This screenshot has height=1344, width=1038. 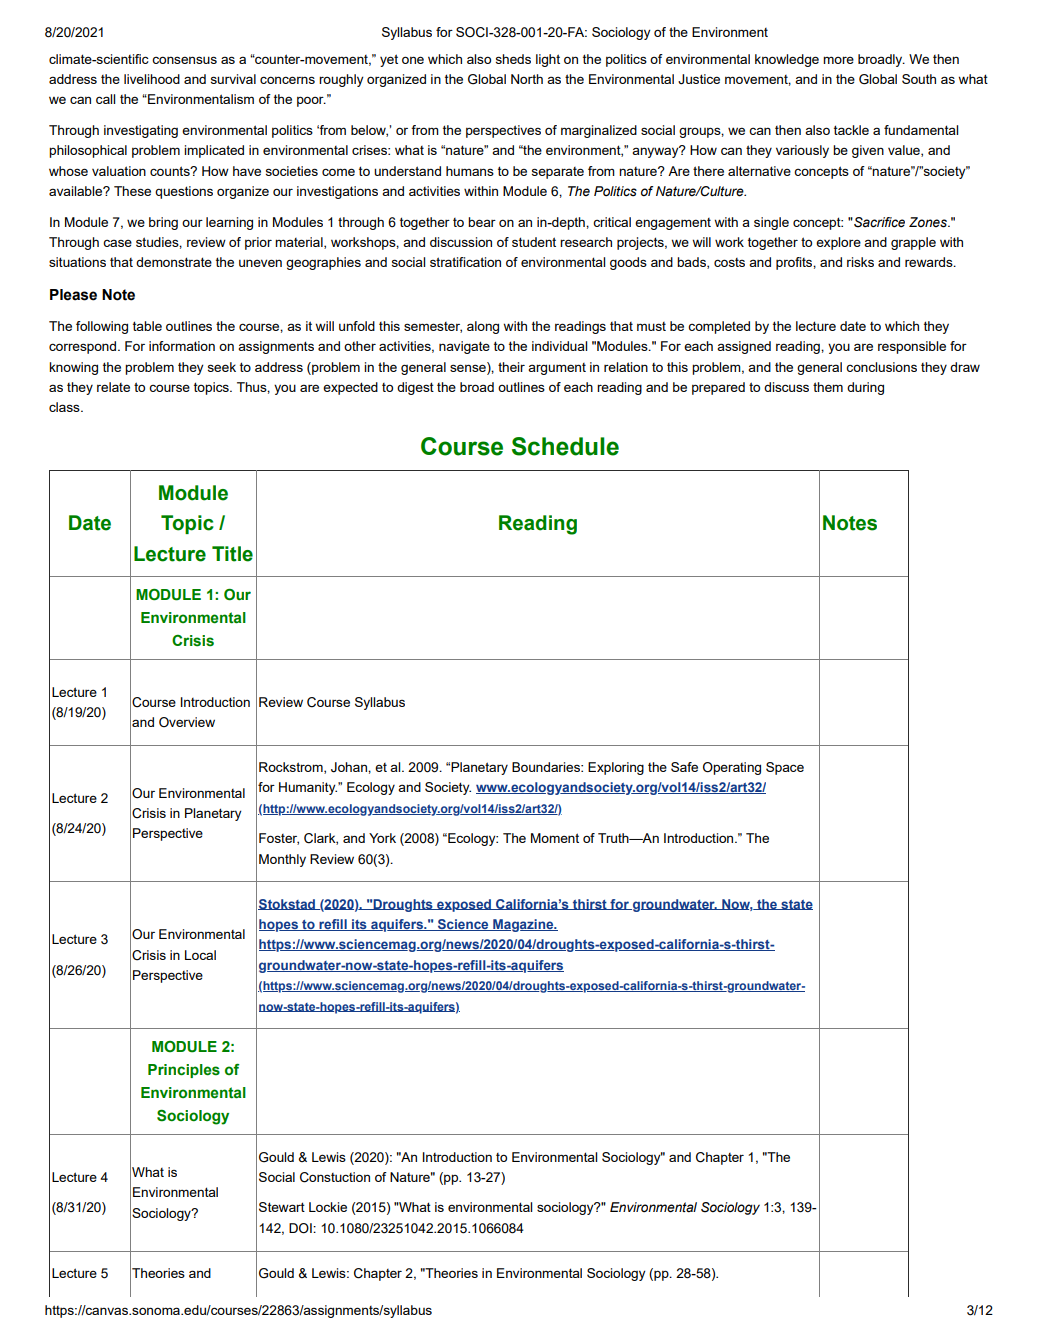 I want to click on conclusions, so click(x=881, y=367).
